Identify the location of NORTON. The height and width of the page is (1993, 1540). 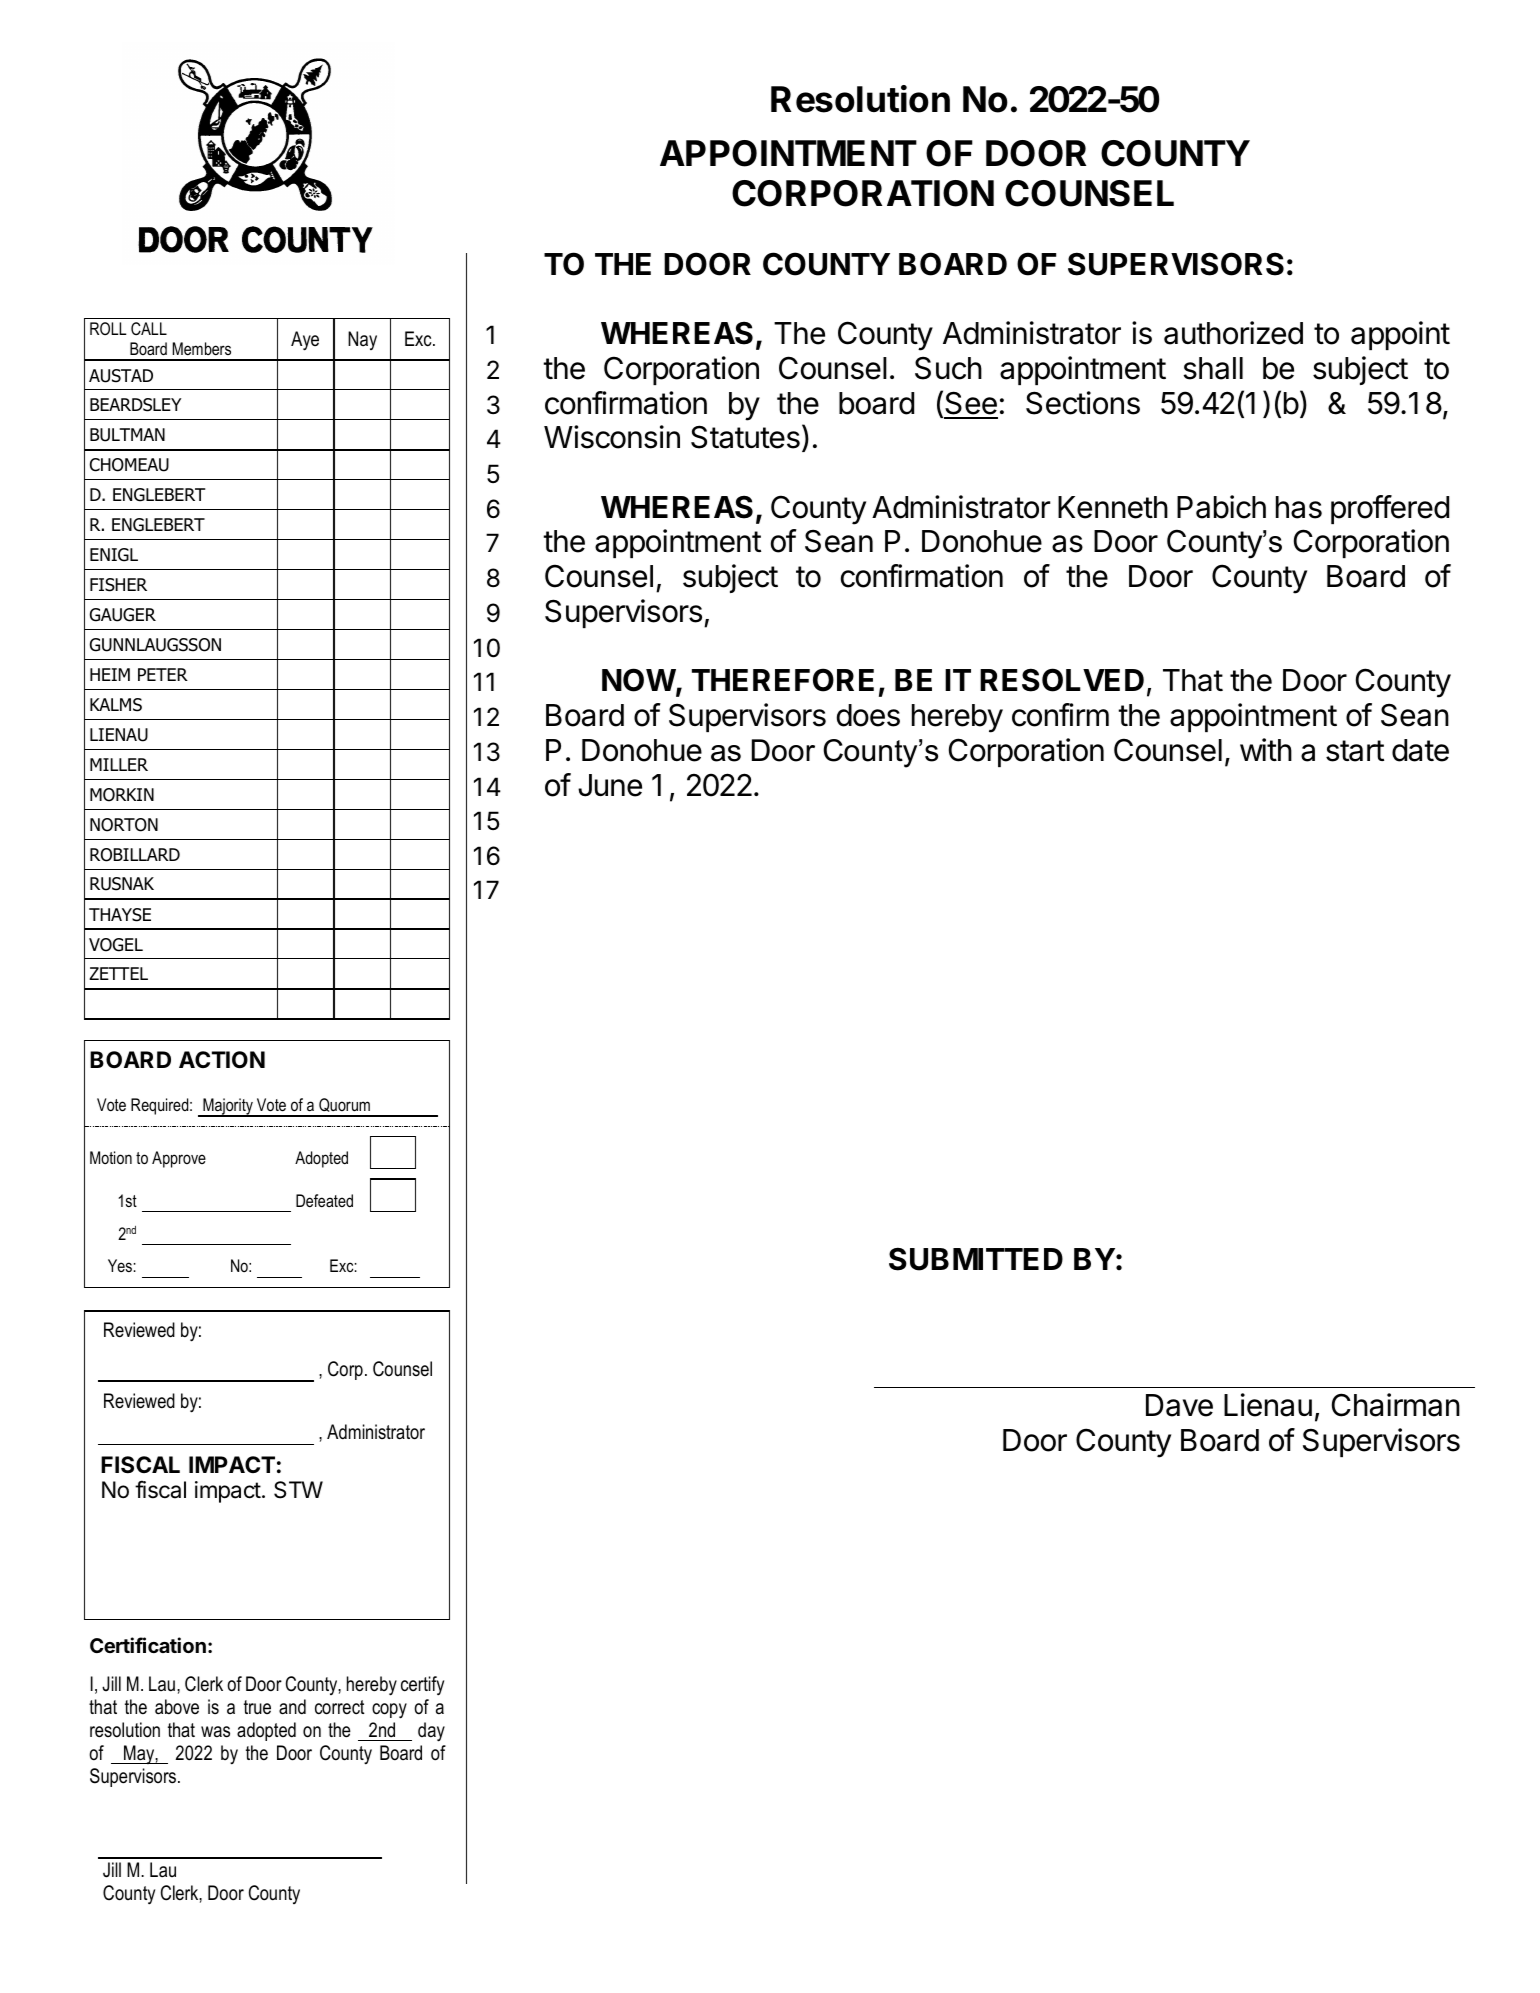
(124, 825).
